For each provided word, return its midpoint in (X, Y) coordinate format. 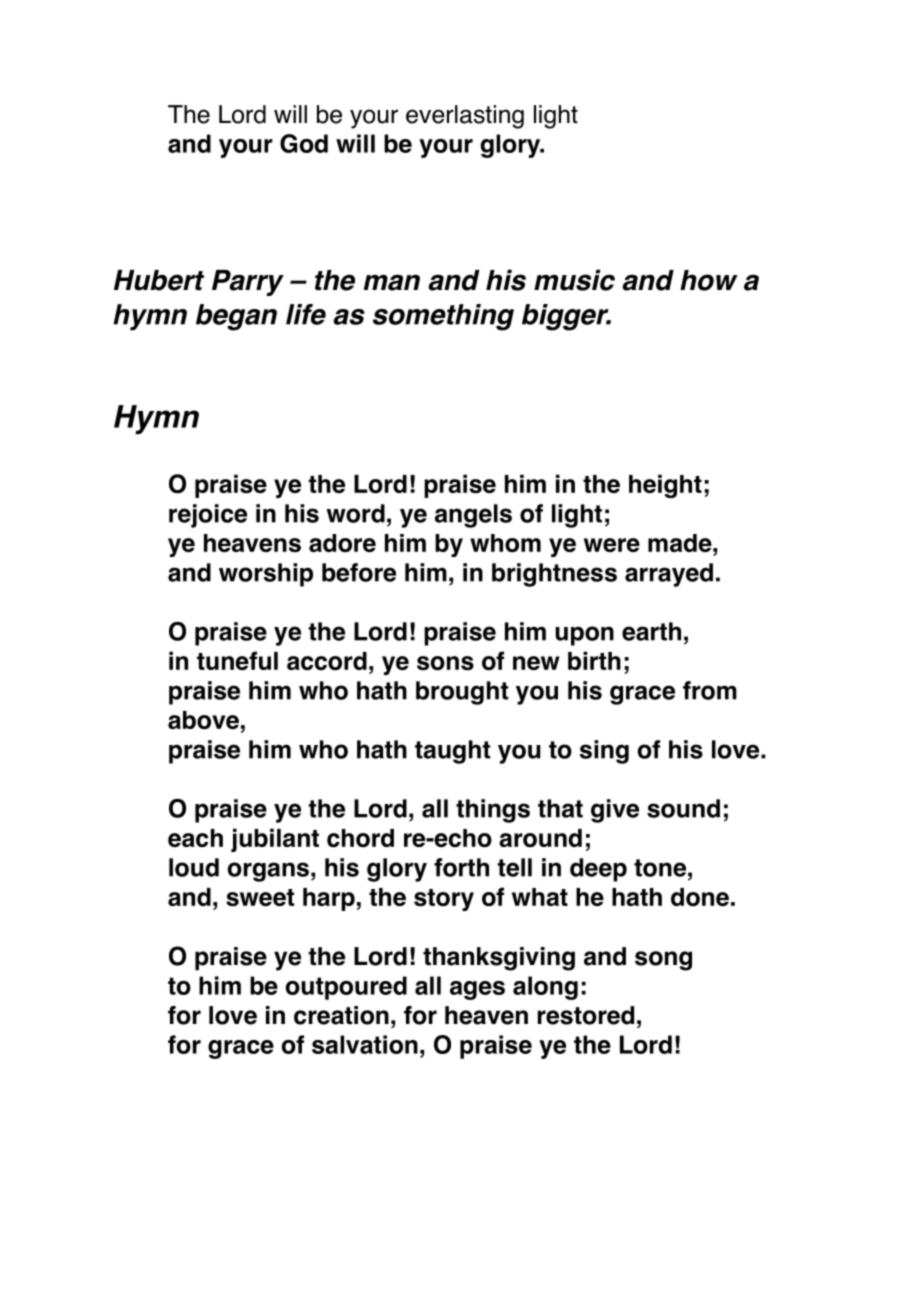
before (359, 572)
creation (341, 1015)
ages (477, 990)
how (709, 280)
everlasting (465, 117)
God (304, 143)
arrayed (669, 575)
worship (266, 575)
